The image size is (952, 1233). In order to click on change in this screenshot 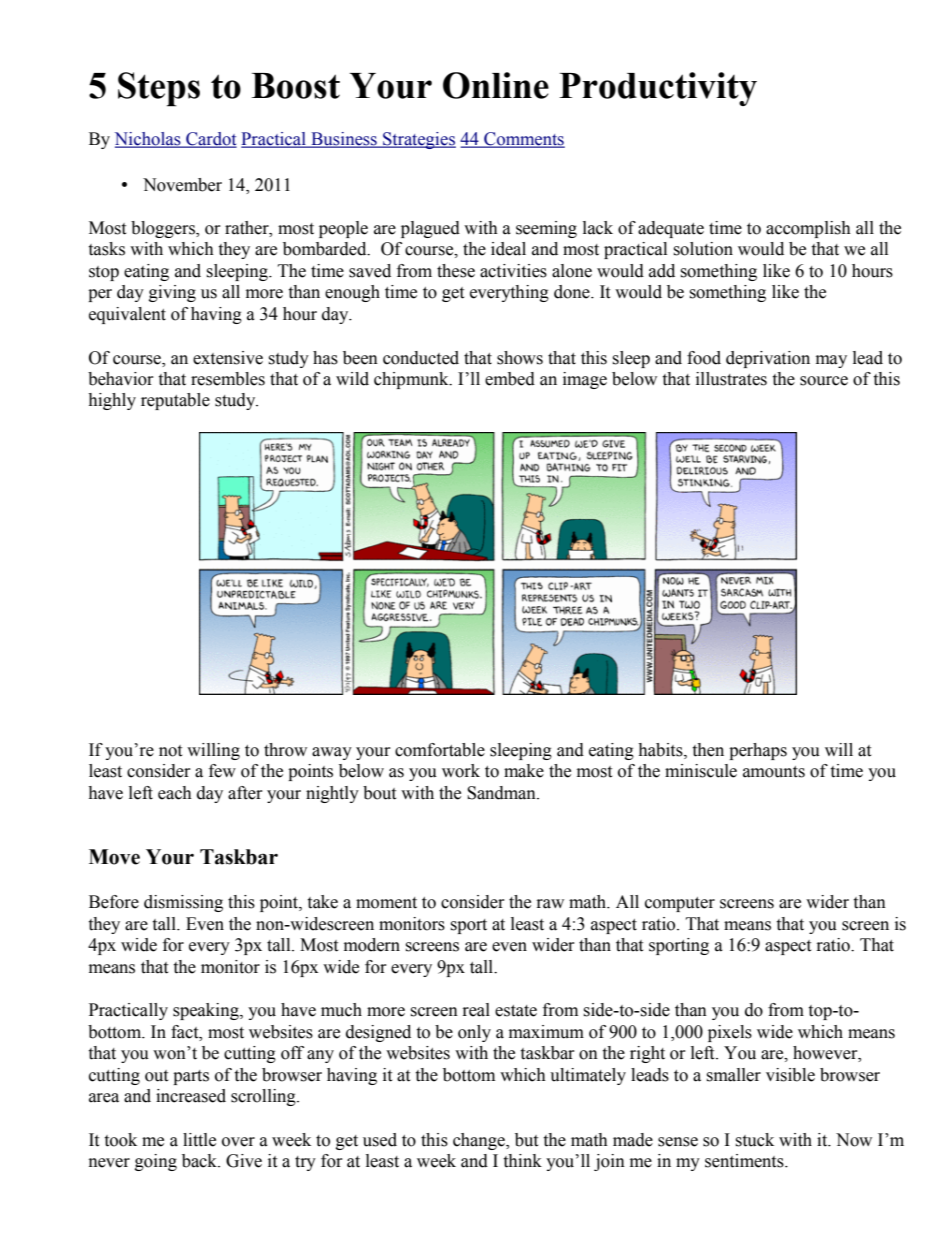, I will do `click(480, 1141)`.
